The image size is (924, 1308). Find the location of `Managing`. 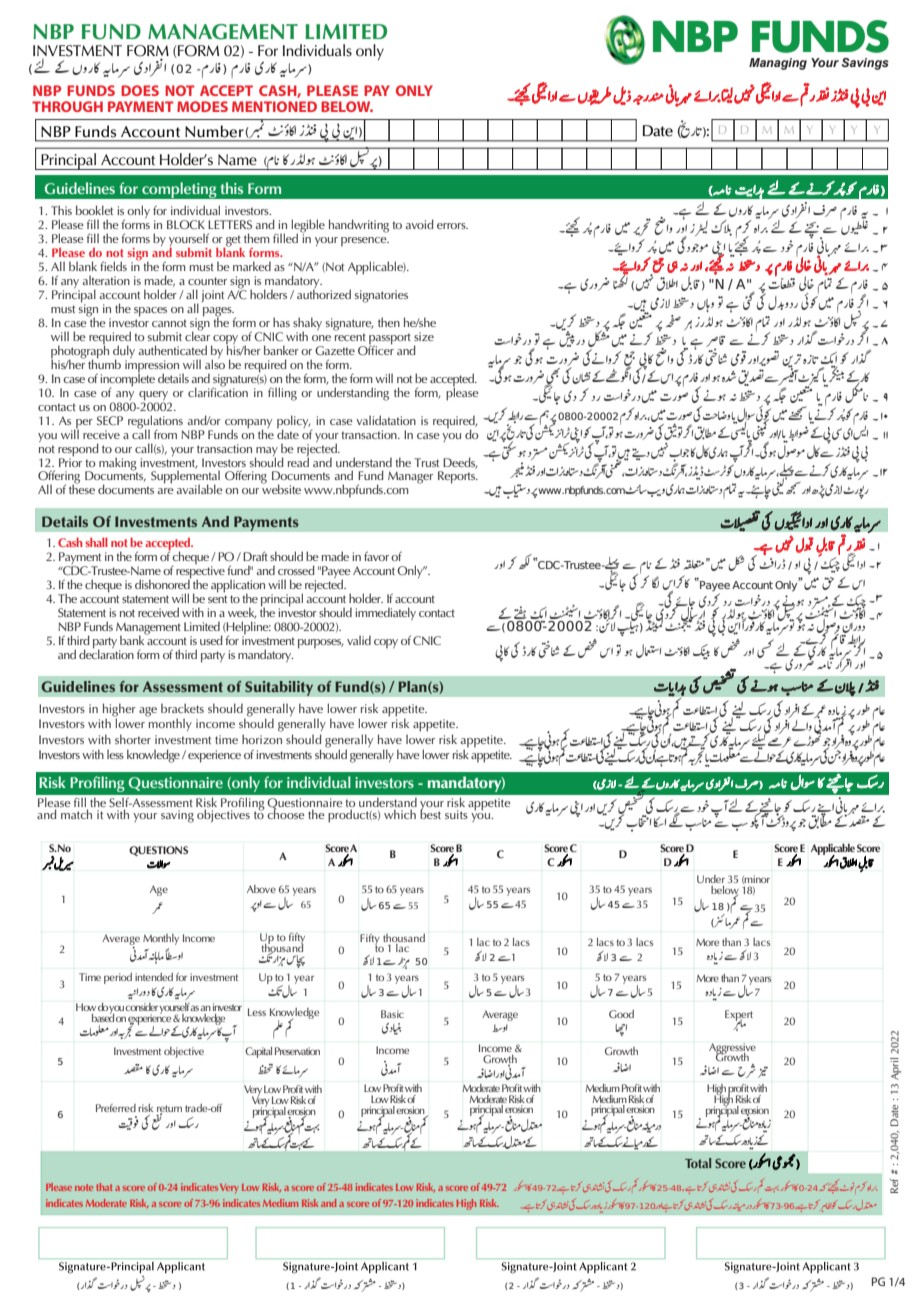

Managing is located at coordinates (778, 64).
